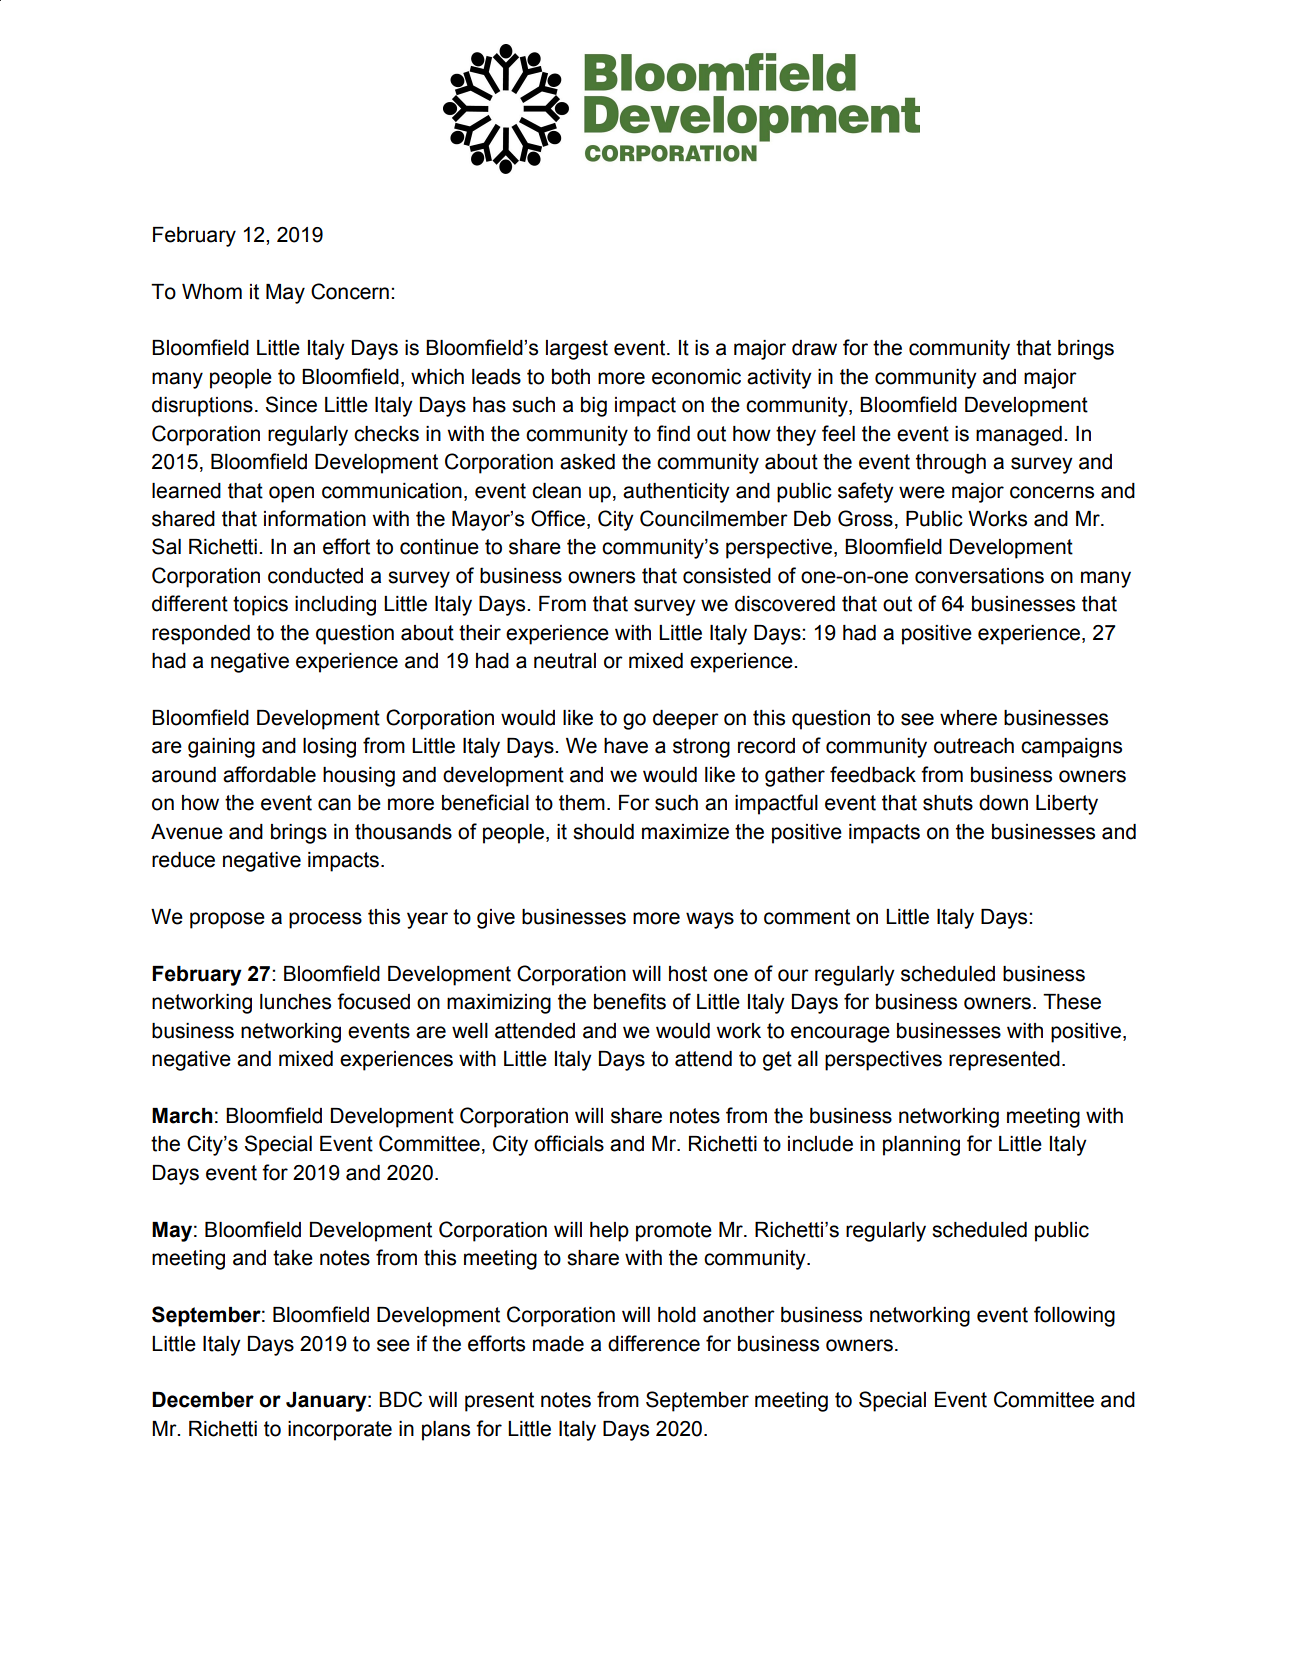 This document has height=1668, width=1289. What do you see at coordinates (569, 1143) in the document?
I see `officials` at bounding box center [569, 1143].
